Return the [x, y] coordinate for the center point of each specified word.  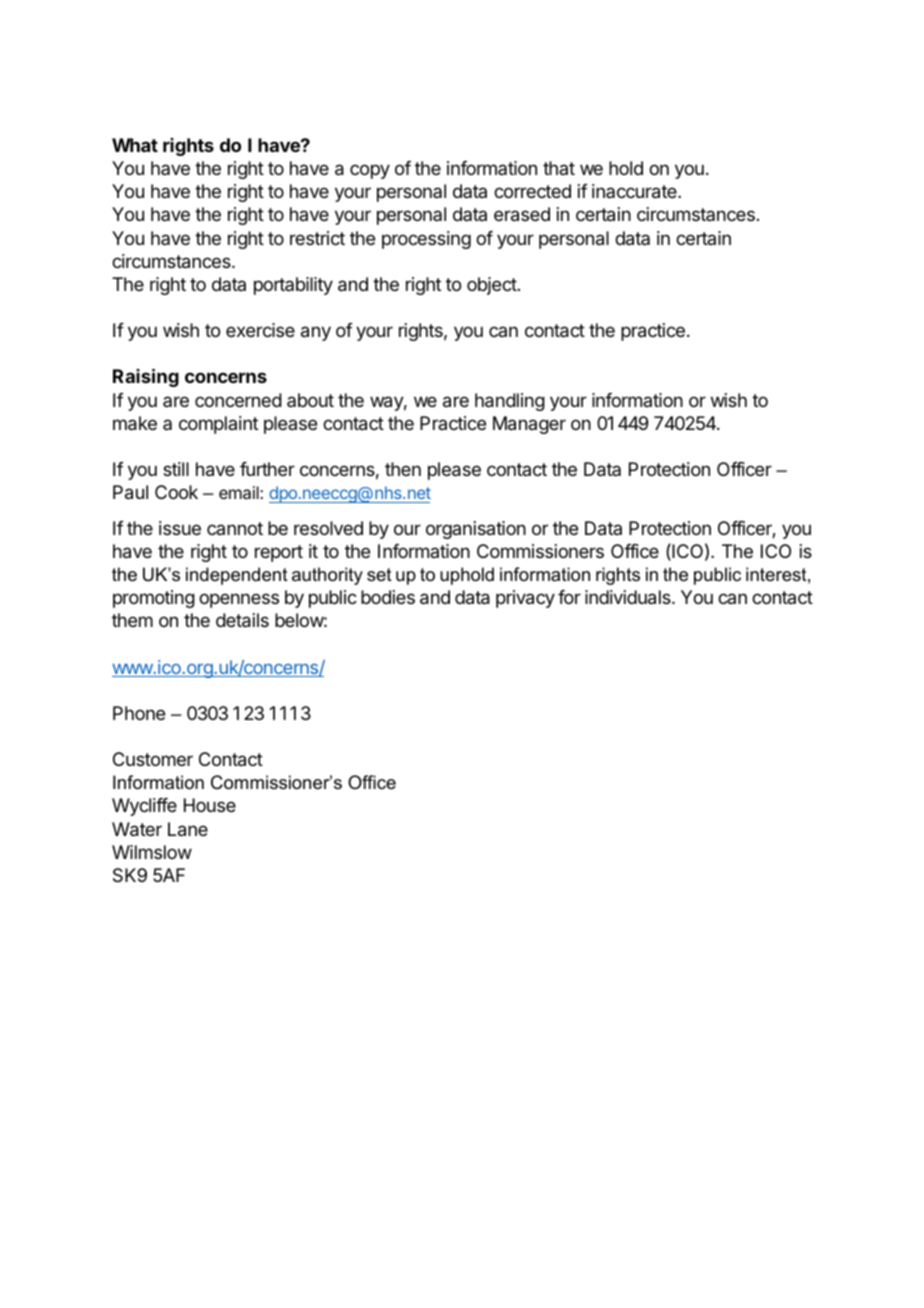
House [210, 805]
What [135, 145]
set [379, 575]
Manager [529, 425]
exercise [260, 330]
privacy [525, 599]
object [492, 286]
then [403, 469]
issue [180, 528]
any [316, 333]
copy [370, 171]
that [559, 168]
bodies [388, 597]
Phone [139, 713]
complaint [218, 425]
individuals [629, 597]
